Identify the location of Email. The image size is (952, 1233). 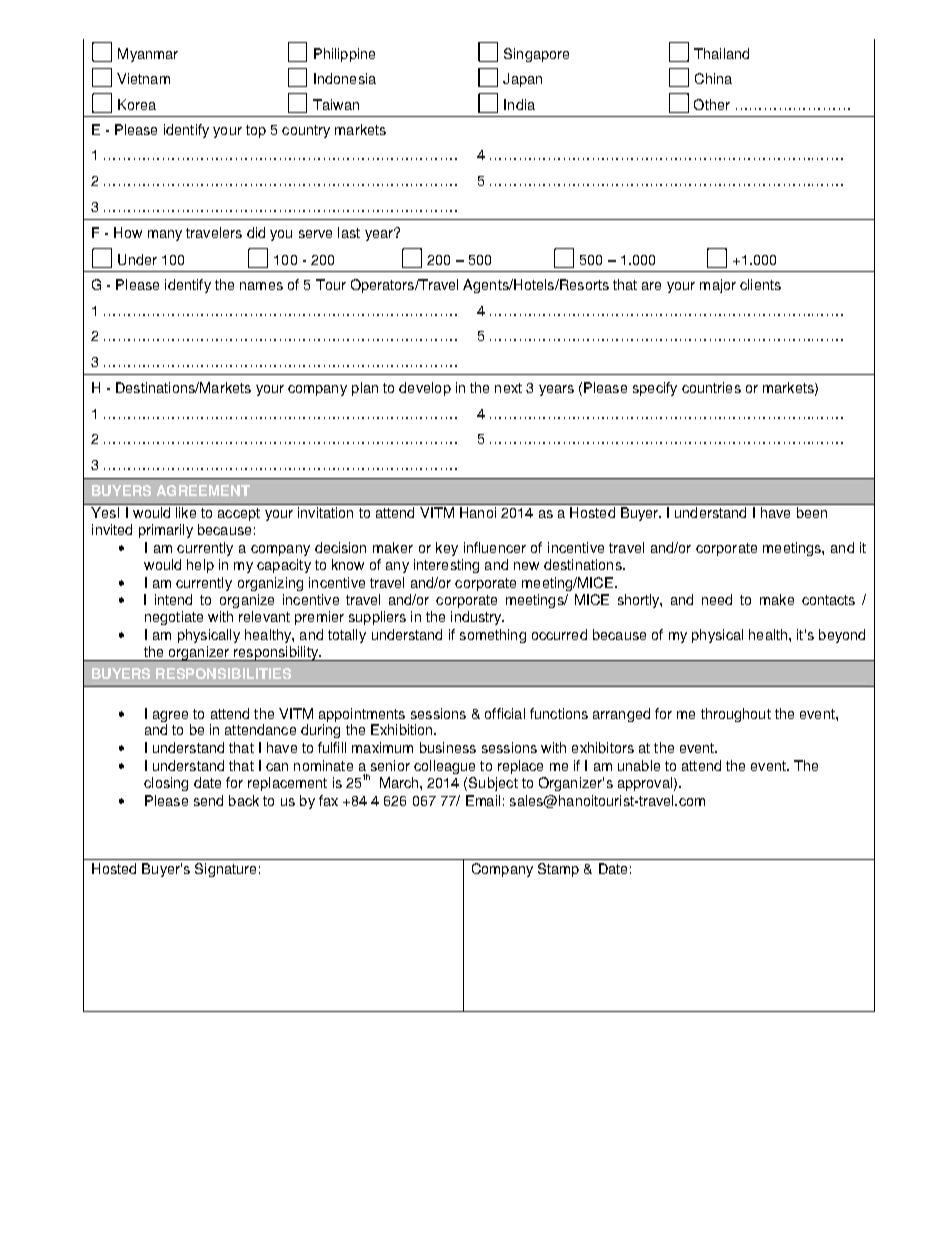
(483, 800).
